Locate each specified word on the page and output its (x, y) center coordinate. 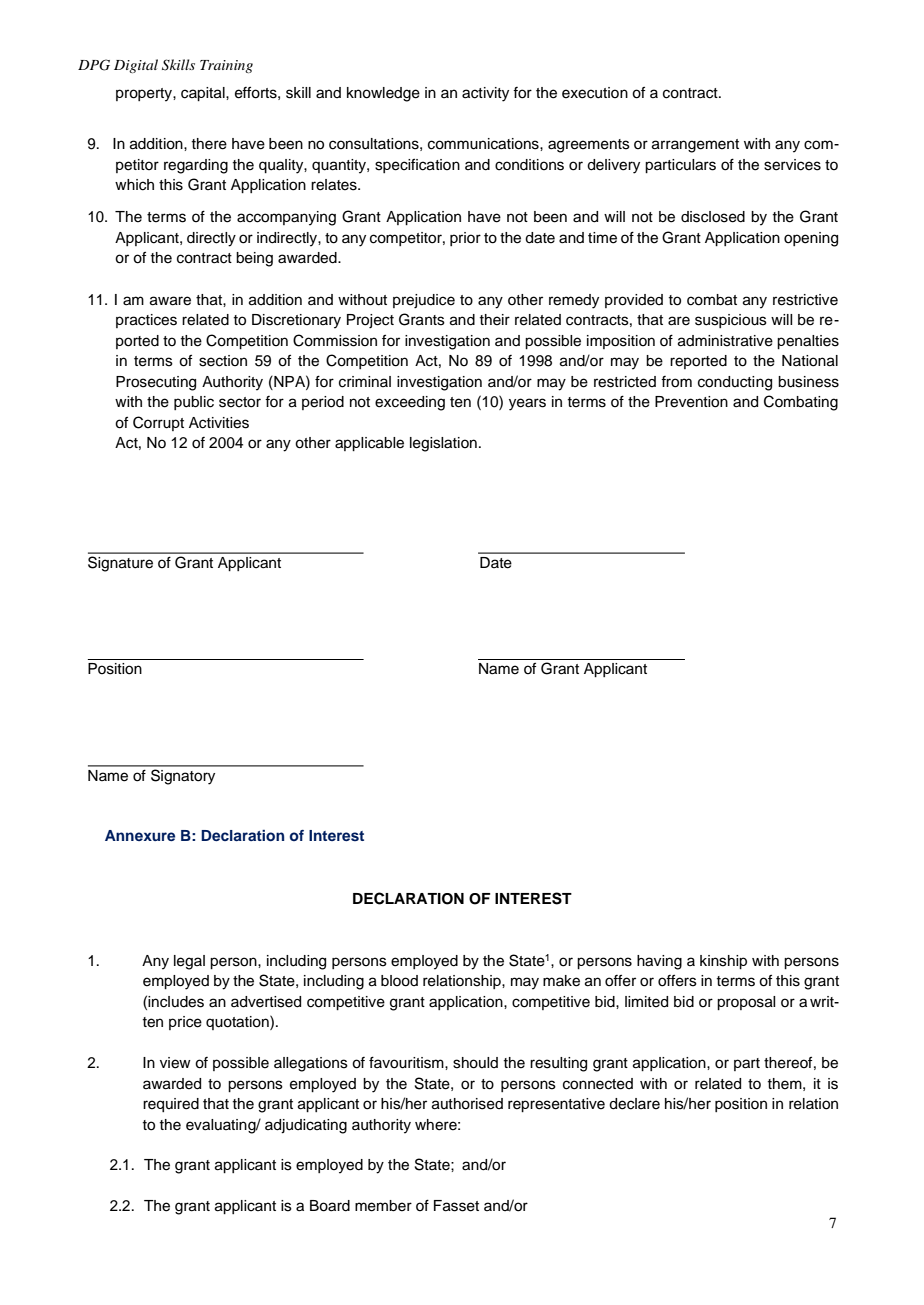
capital (204, 94)
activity (485, 94)
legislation (443, 444)
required (171, 1105)
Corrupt (158, 423)
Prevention (691, 402)
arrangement (695, 146)
